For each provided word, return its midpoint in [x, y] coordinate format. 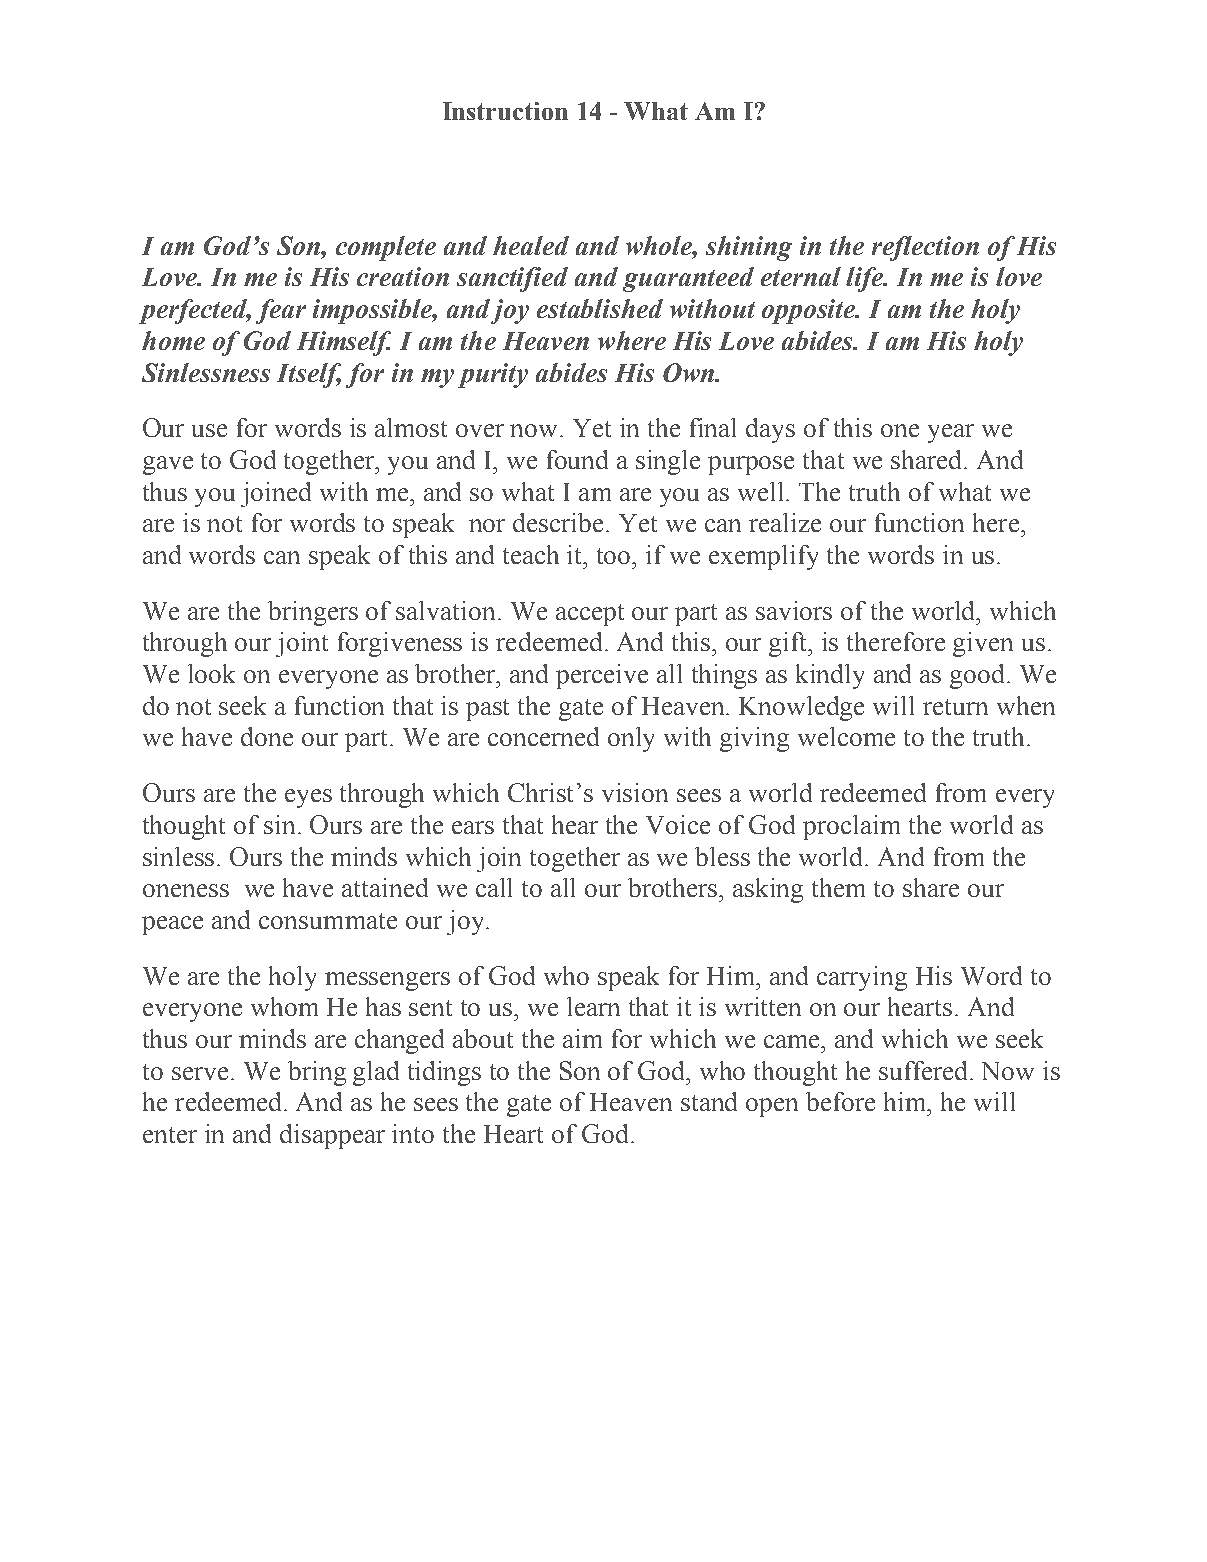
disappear [332, 1136]
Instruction [505, 111]
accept [590, 615]
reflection [925, 248]
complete [386, 248]
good [979, 676]
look [211, 673]
